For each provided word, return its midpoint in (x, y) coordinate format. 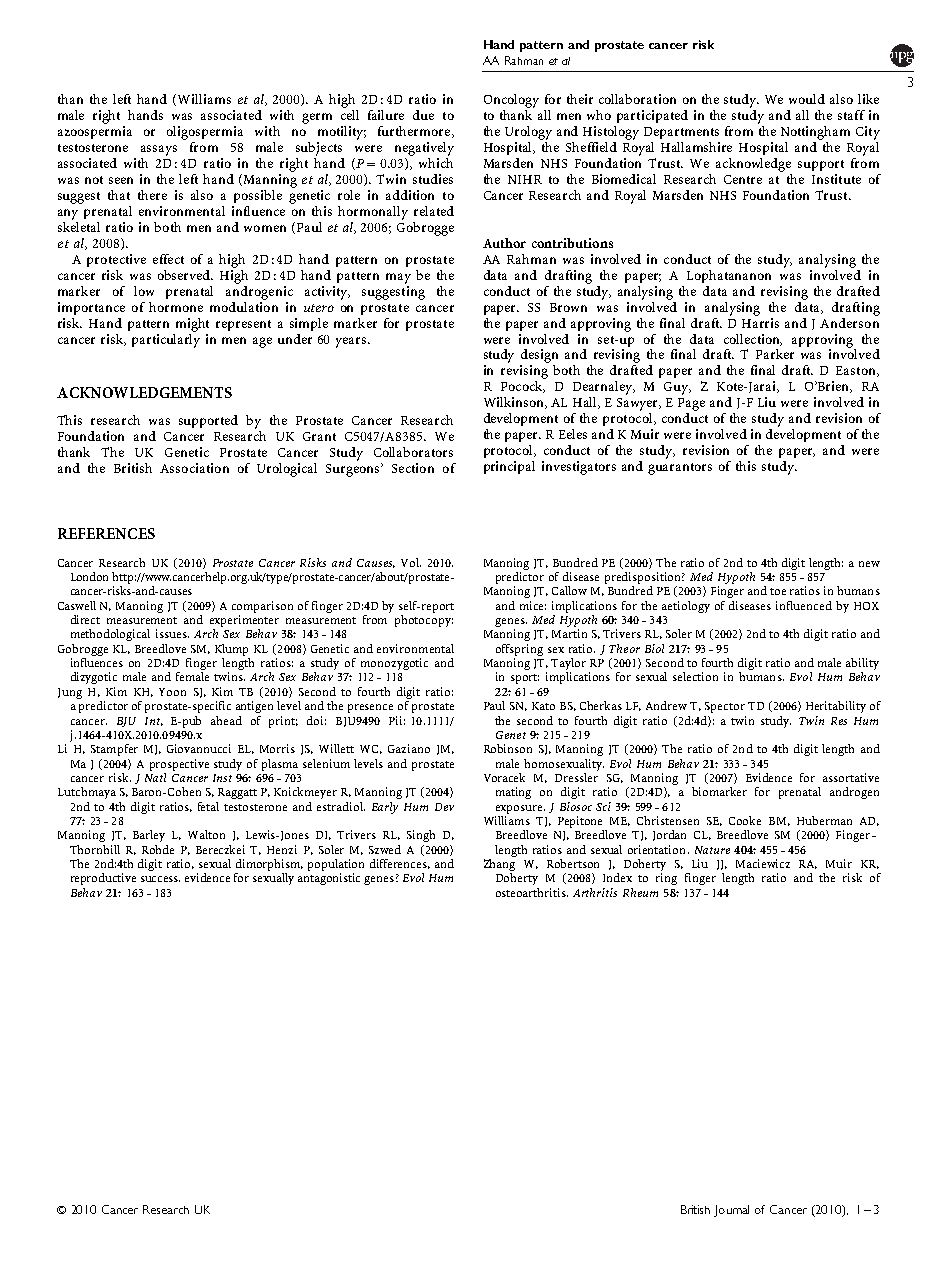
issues (172, 633)
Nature (712, 850)
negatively (424, 149)
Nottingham (815, 133)
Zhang (500, 865)
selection (695, 676)
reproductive (103, 879)
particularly (166, 339)
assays (159, 150)
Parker (775, 354)
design (539, 357)
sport (525, 679)
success (160, 879)
